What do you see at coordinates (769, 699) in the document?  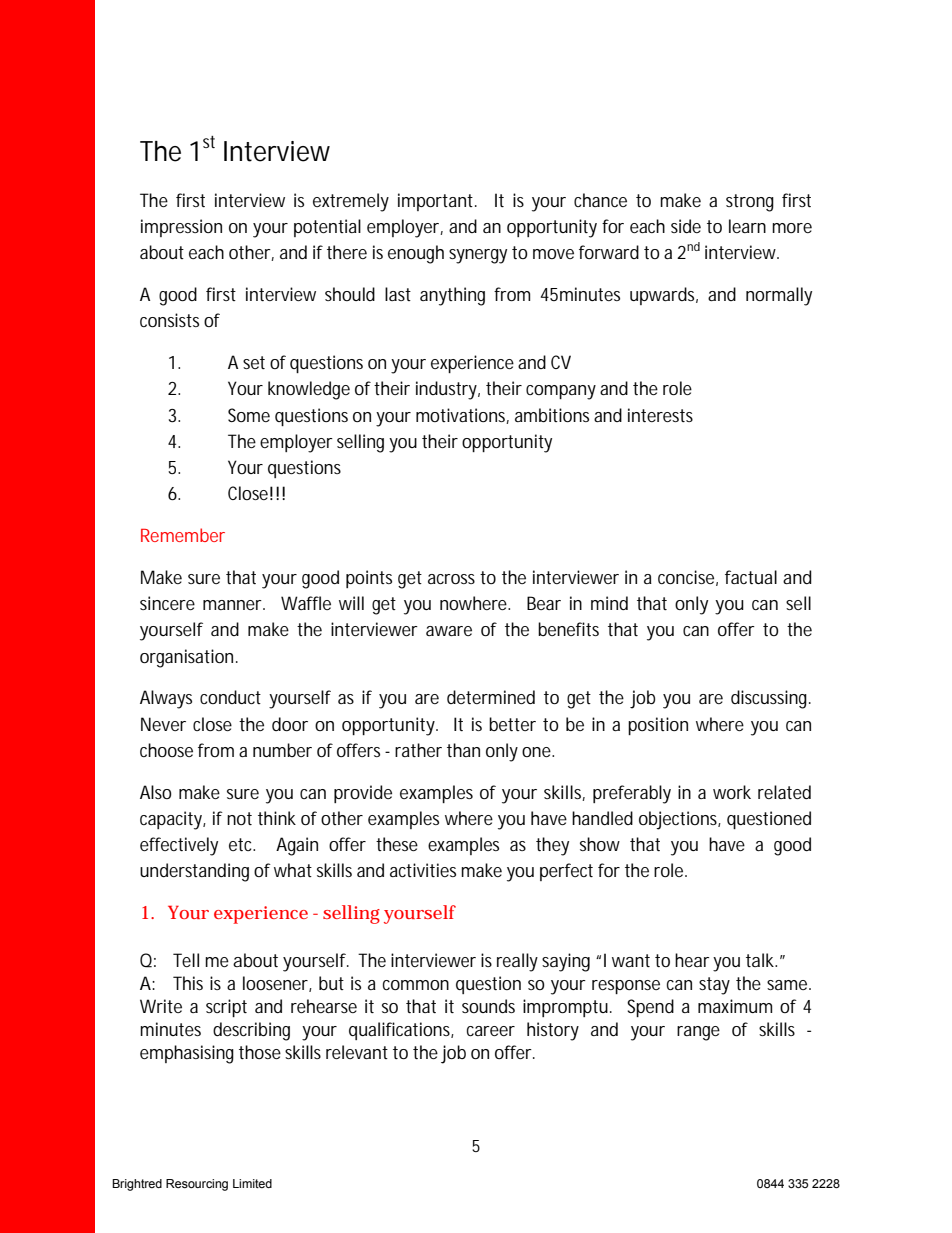 I see `discussing` at bounding box center [769, 699].
